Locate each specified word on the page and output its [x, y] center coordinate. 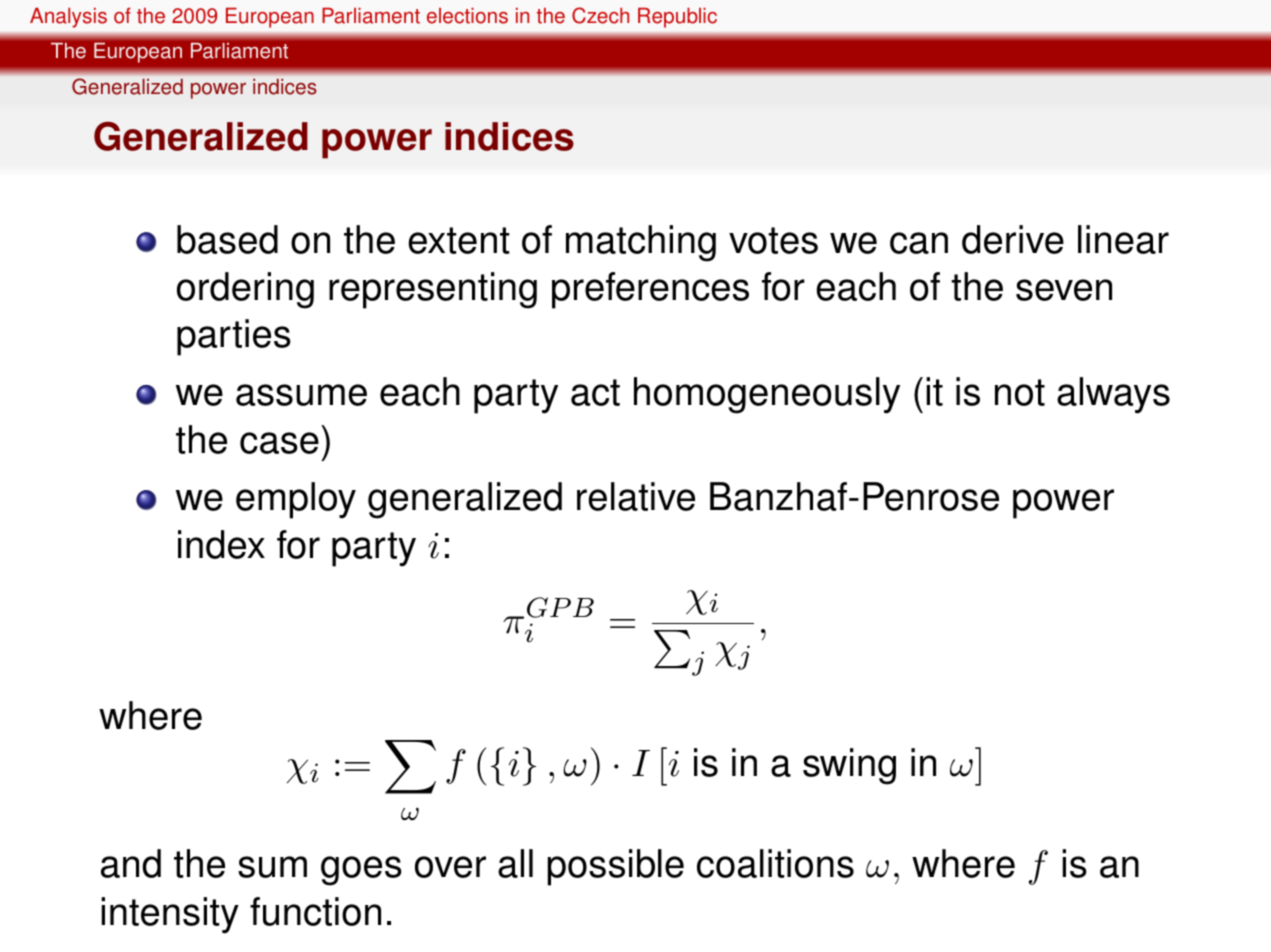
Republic [677, 18]
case [279, 443]
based [227, 239]
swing [849, 766]
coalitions [775, 863]
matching [641, 243]
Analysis [68, 18]
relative [636, 496]
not [1020, 392]
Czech [600, 15]
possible [616, 867]
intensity [170, 915]
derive [1013, 239]
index [221, 544]
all [515, 863]
